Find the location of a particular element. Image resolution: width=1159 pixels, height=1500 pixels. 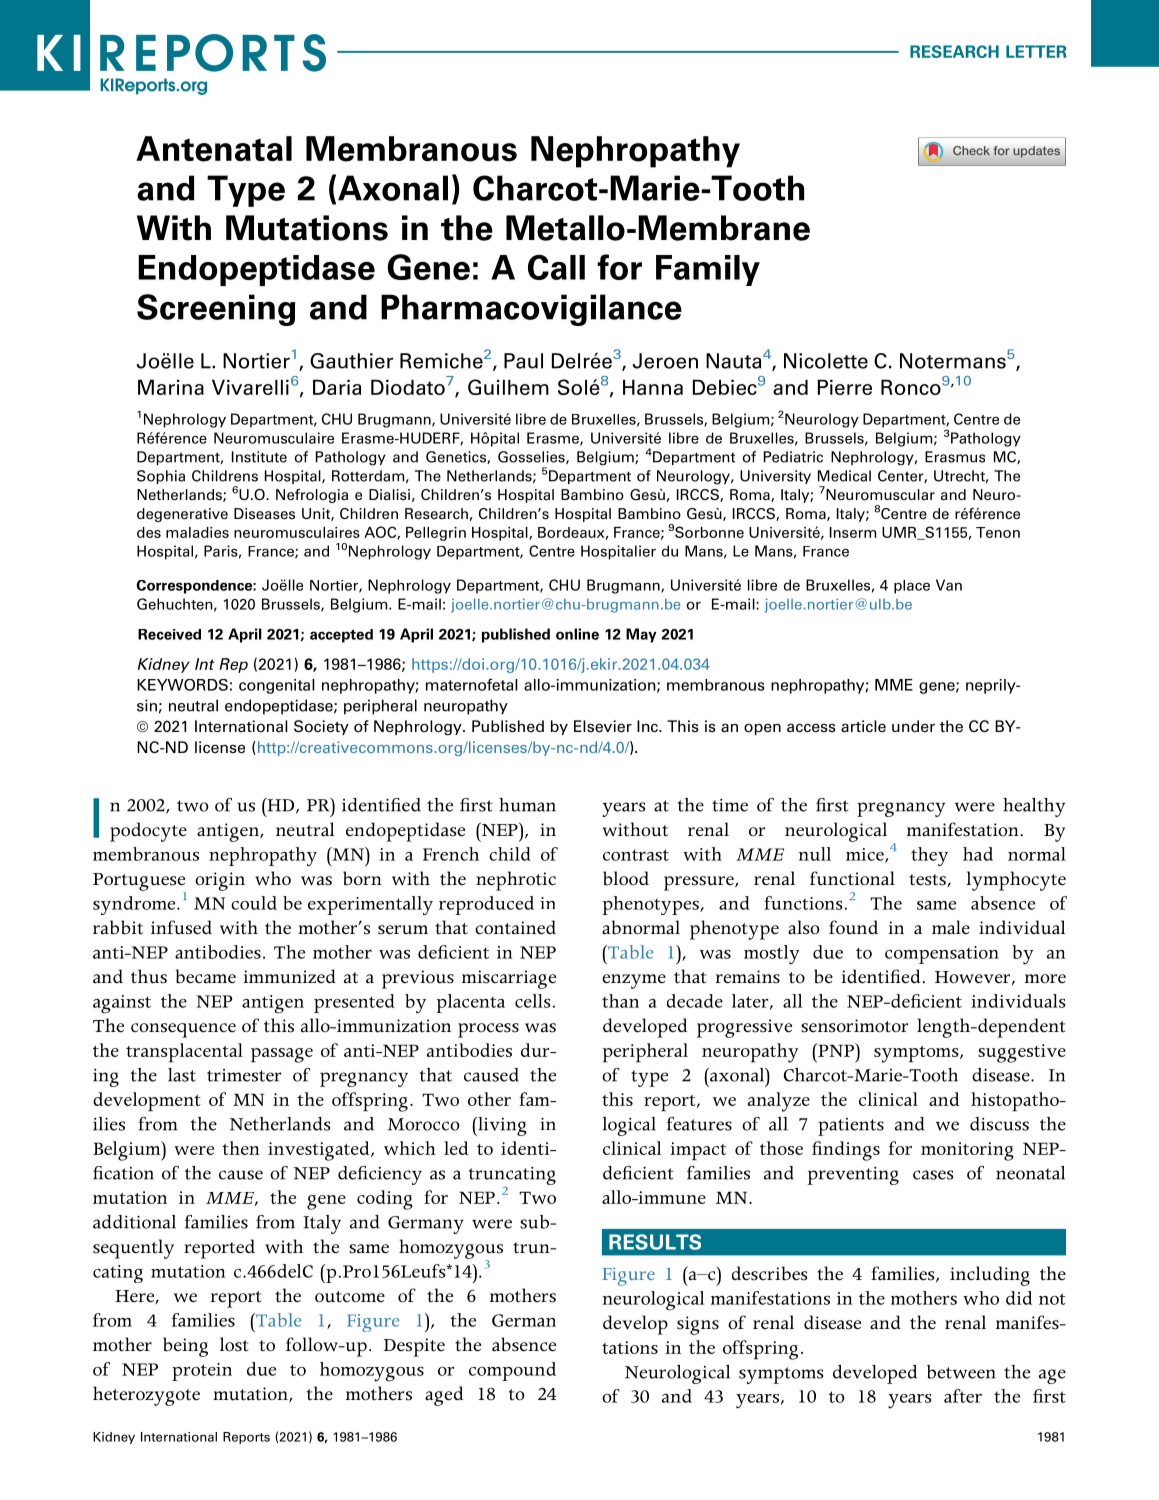

congenital is located at coordinates (277, 686).
